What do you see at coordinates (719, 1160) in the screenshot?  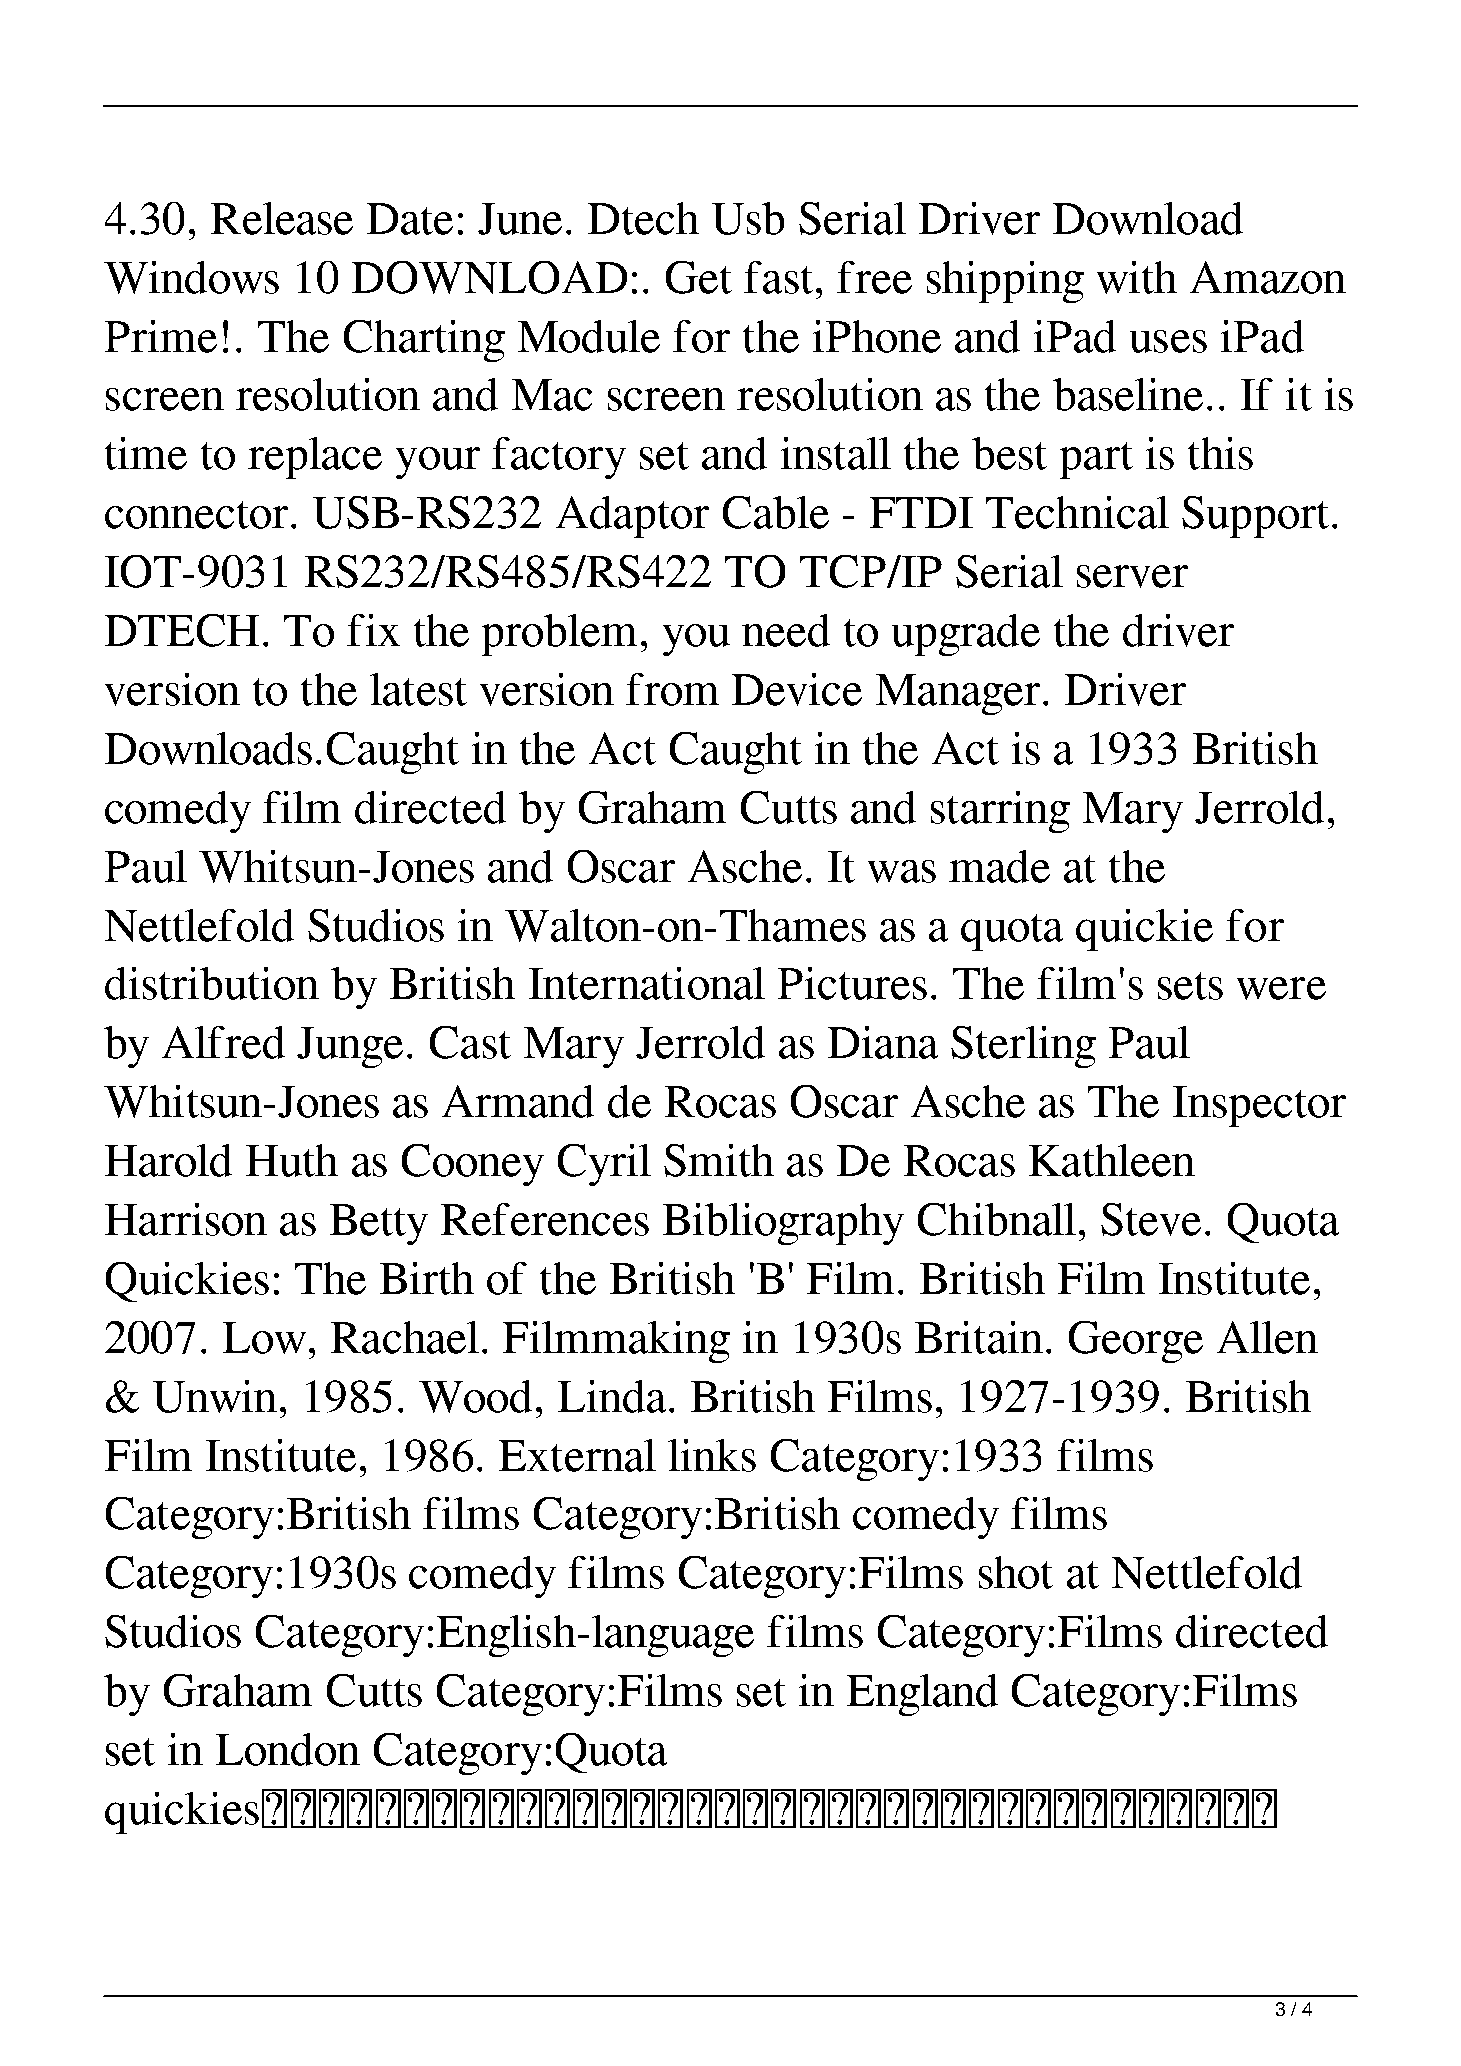 I see `Smith` at bounding box center [719, 1160].
